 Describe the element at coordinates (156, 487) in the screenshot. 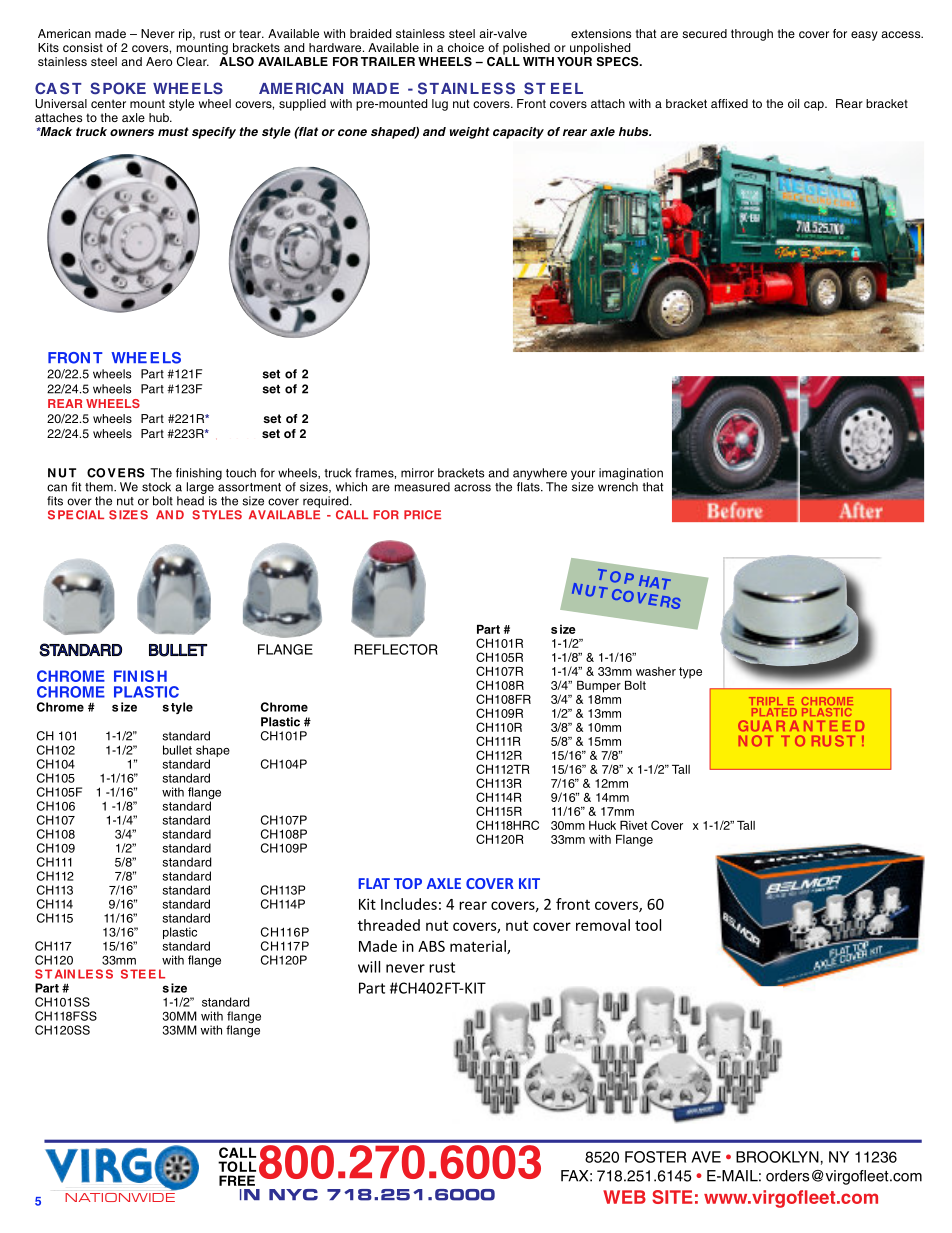

I see `stock` at that location.
